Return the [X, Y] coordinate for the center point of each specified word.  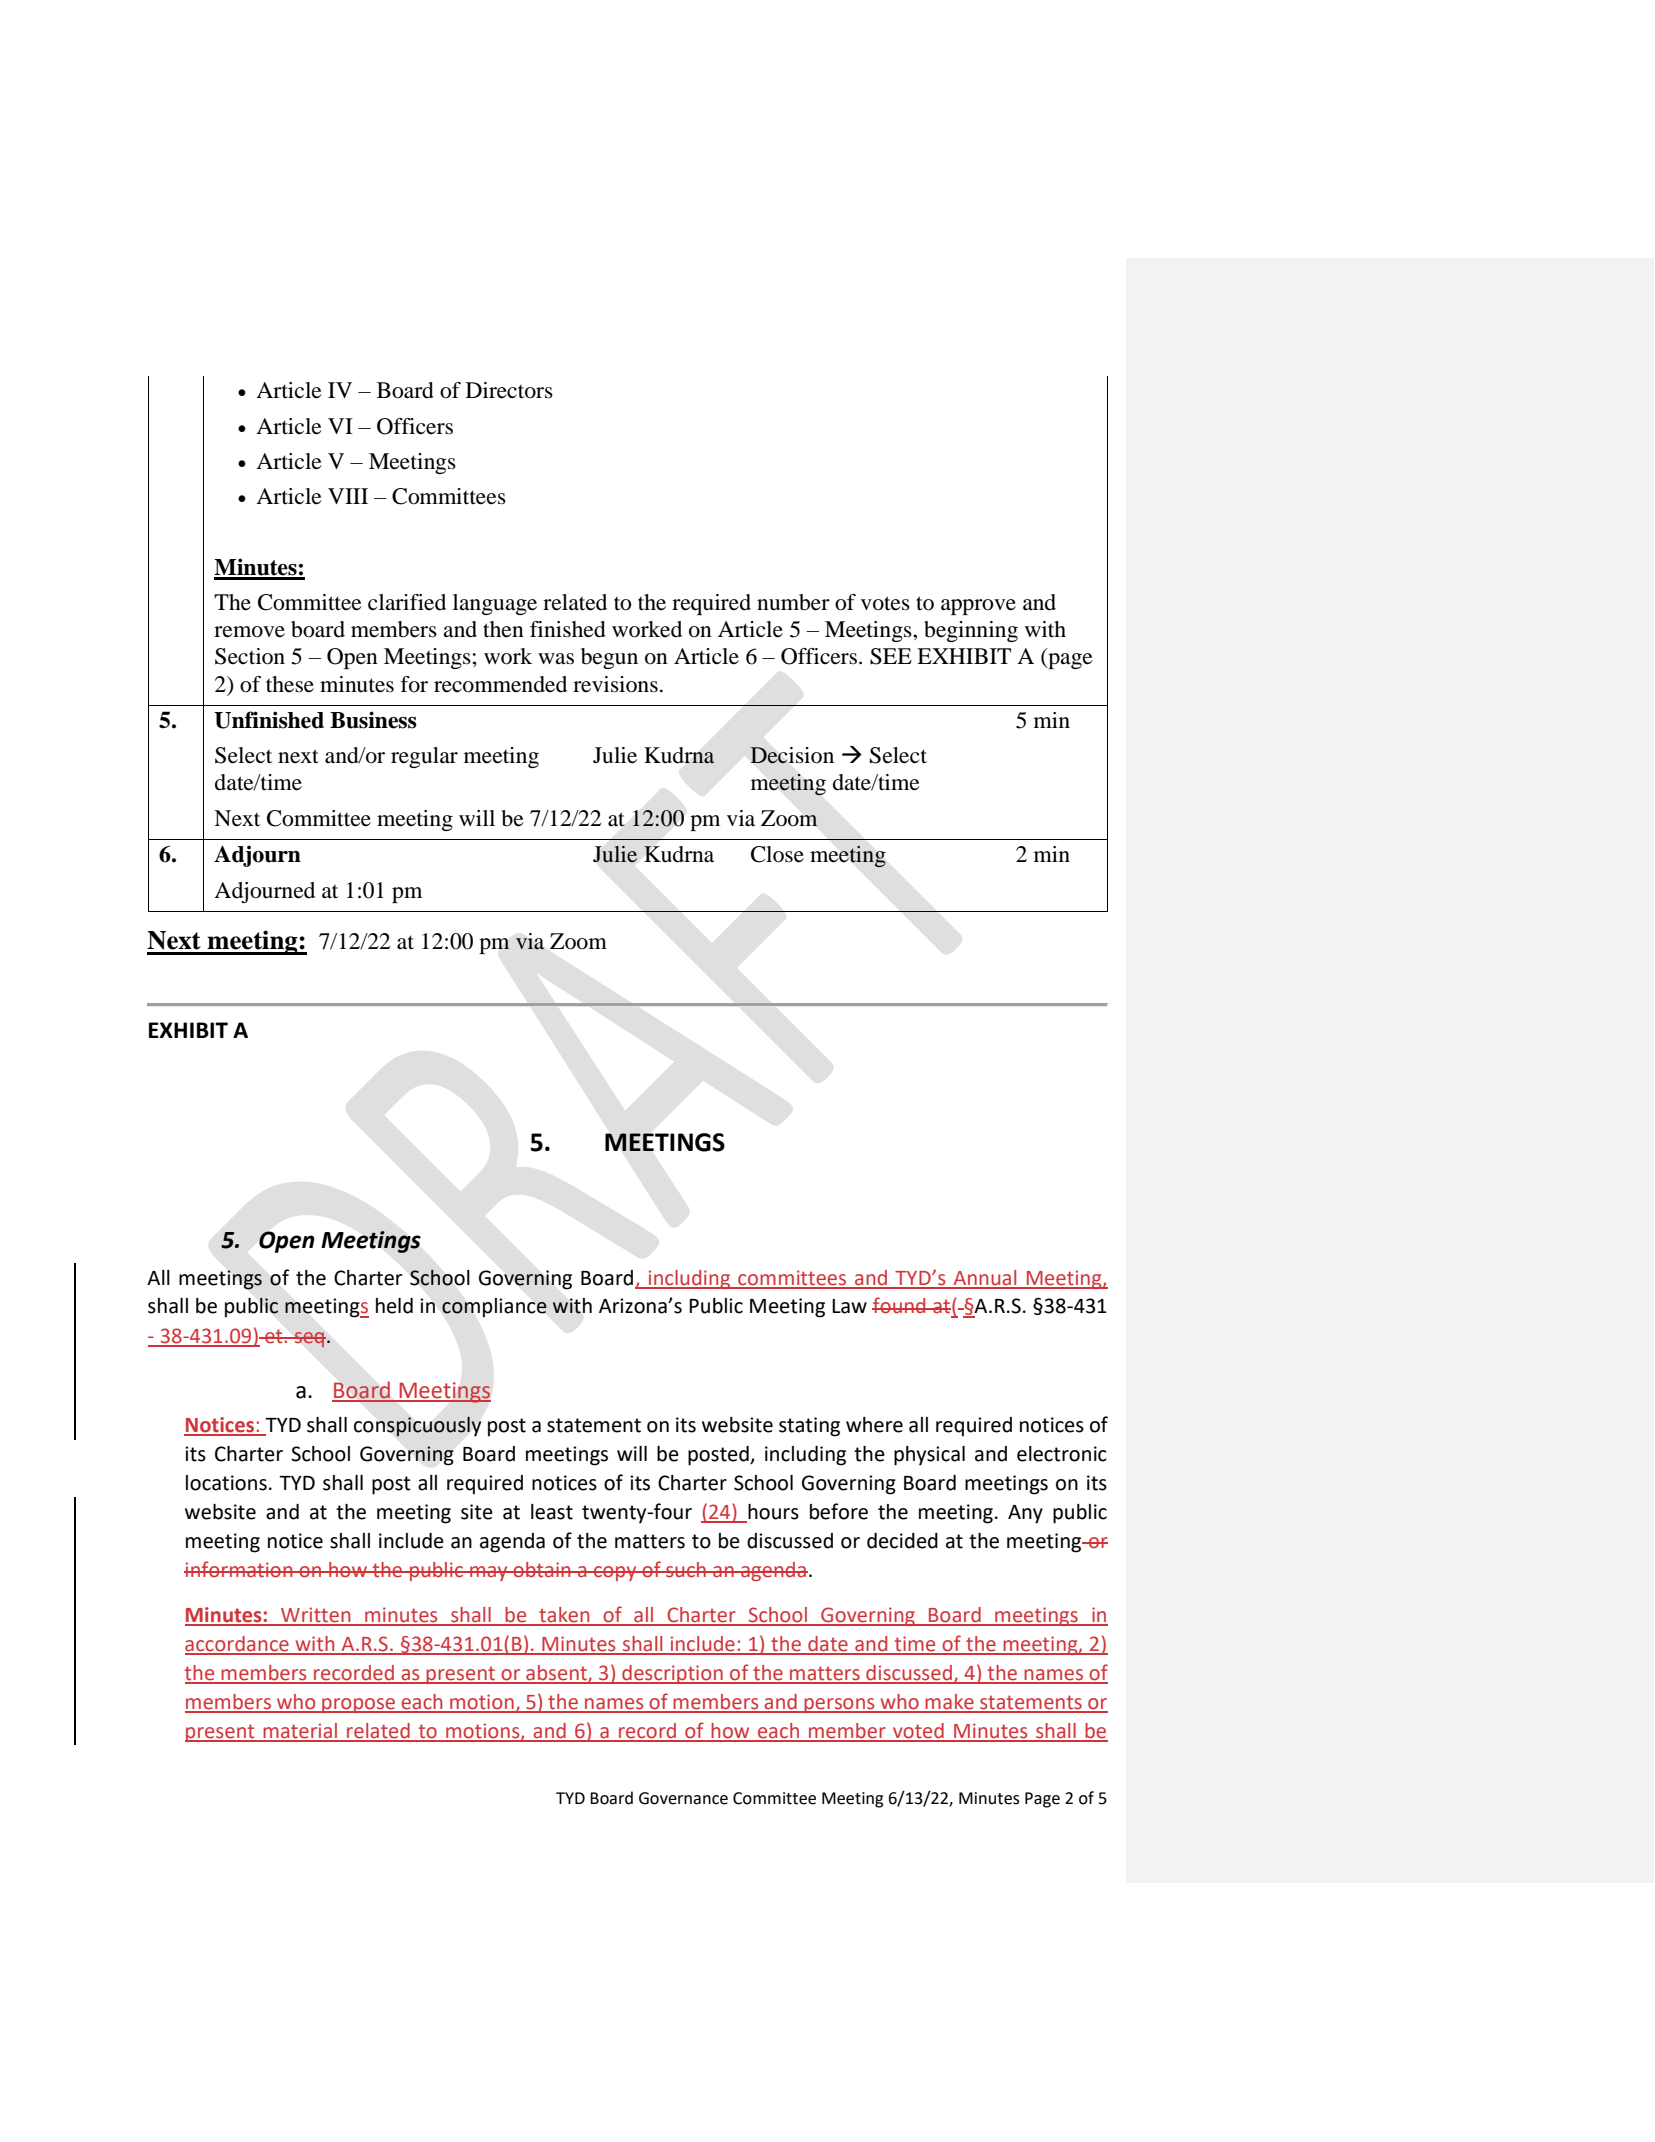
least [552, 1512]
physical [929, 1456]
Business [373, 720]
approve [978, 607]
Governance [683, 1798]
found [900, 1305]
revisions [615, 684]
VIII [348, 496]
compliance [494, 1308]
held [394, 1306]
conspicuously [417, 1426]
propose [359, 1705]
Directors [509, 390]
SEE [891, 656]
